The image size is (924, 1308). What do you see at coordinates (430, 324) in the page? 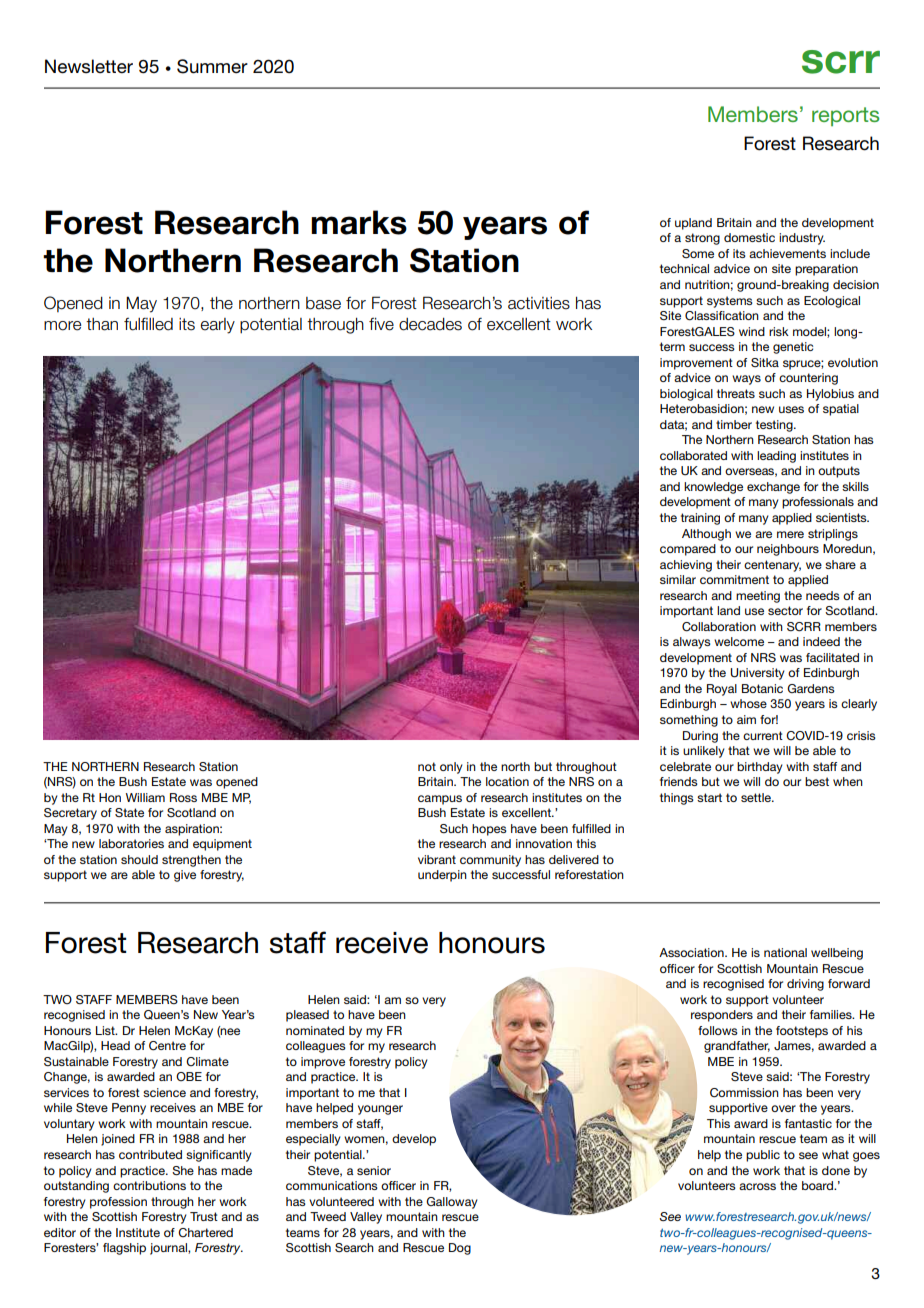
I see `decades` at bounding box center [430, 324].
